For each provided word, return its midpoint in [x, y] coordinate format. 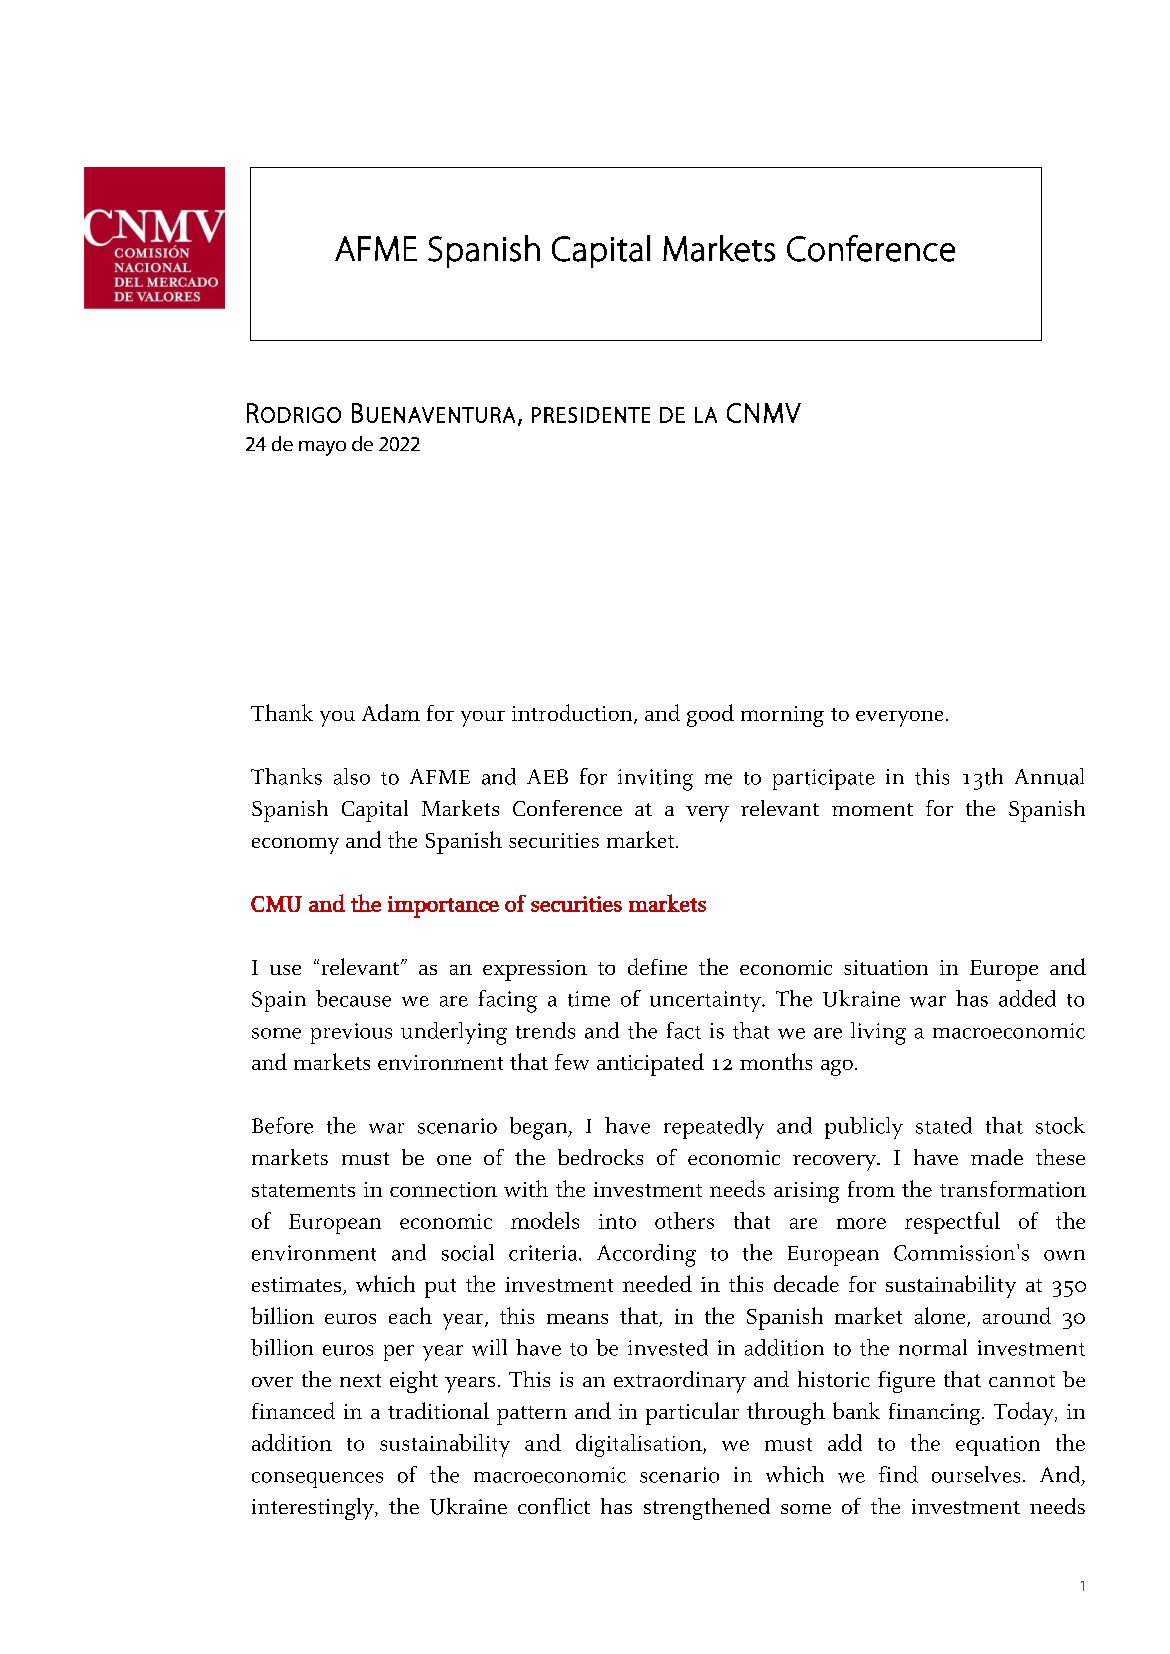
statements [303, 1190]
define [657, 966]
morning [782, 716]
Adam [391, 712]
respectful [952, 1223]
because [353, 998]
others [684, 1220]
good [710, 715]
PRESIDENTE [591, 415]
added [1027, 998]
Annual [1049, 776]
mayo [322, 448]
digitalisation [640, 1445]
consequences [317, 1480]
